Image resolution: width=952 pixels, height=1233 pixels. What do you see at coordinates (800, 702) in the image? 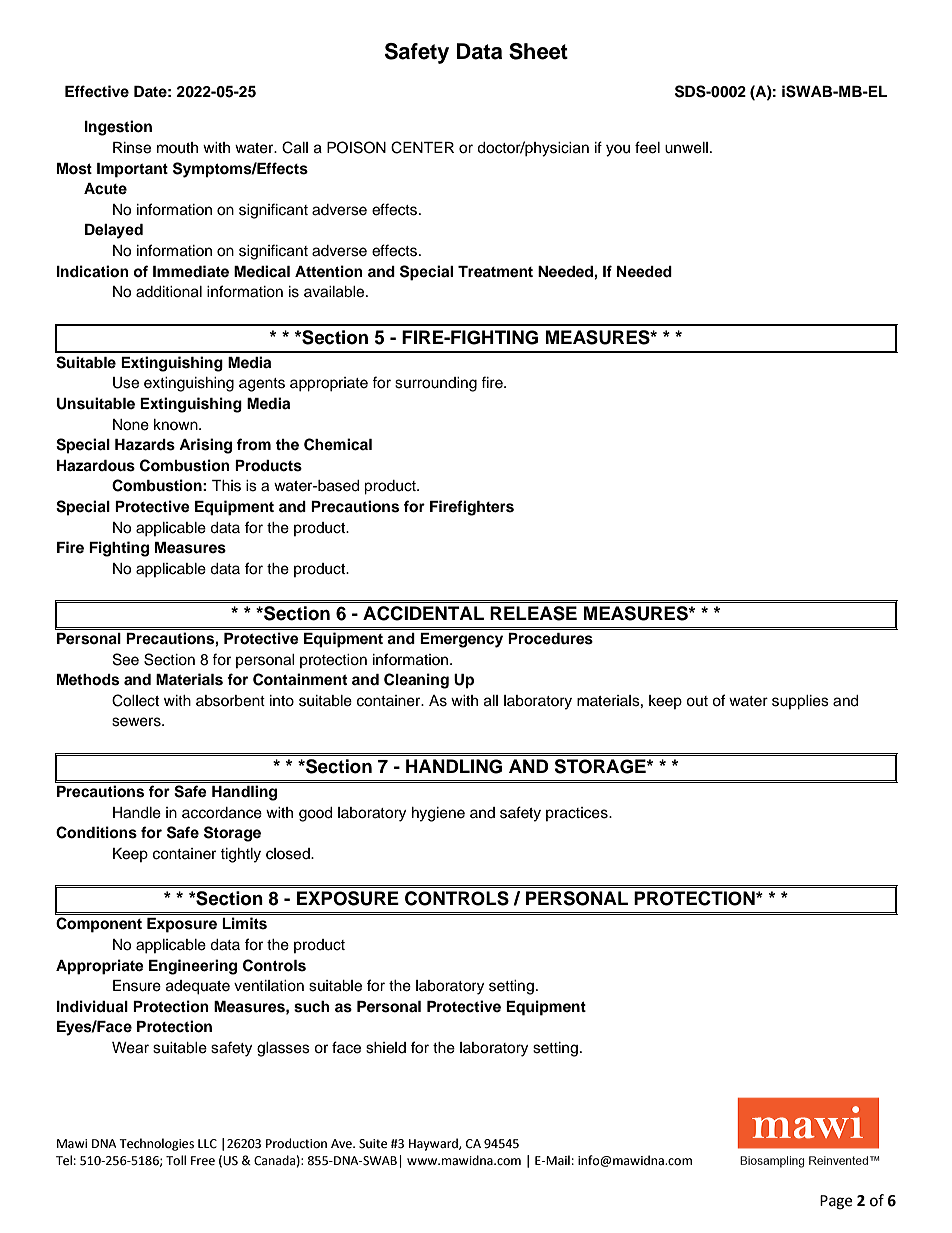
I see `supplies` at bounding box center [800, 702].
